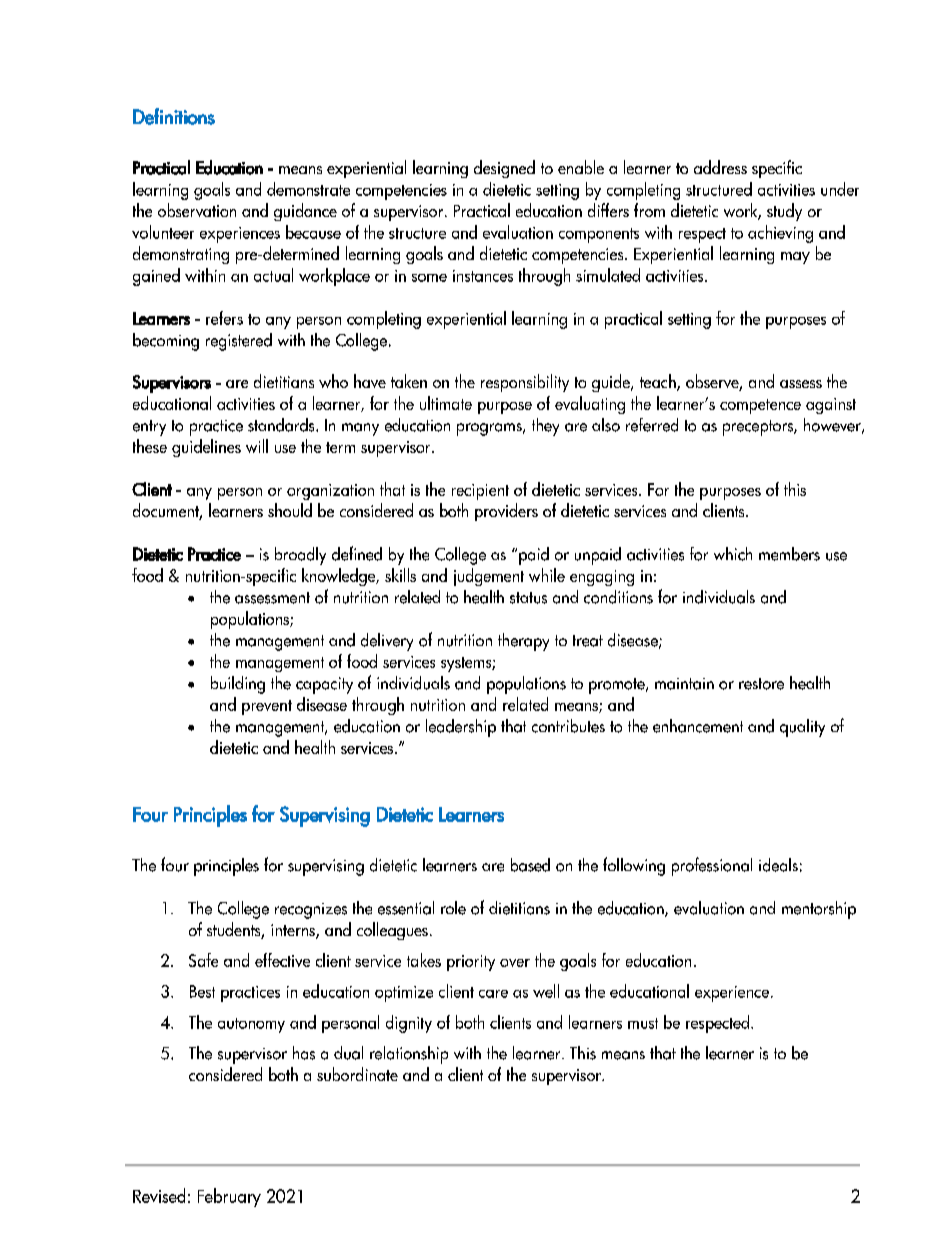  I want to click on restore, so click(761, 684).
